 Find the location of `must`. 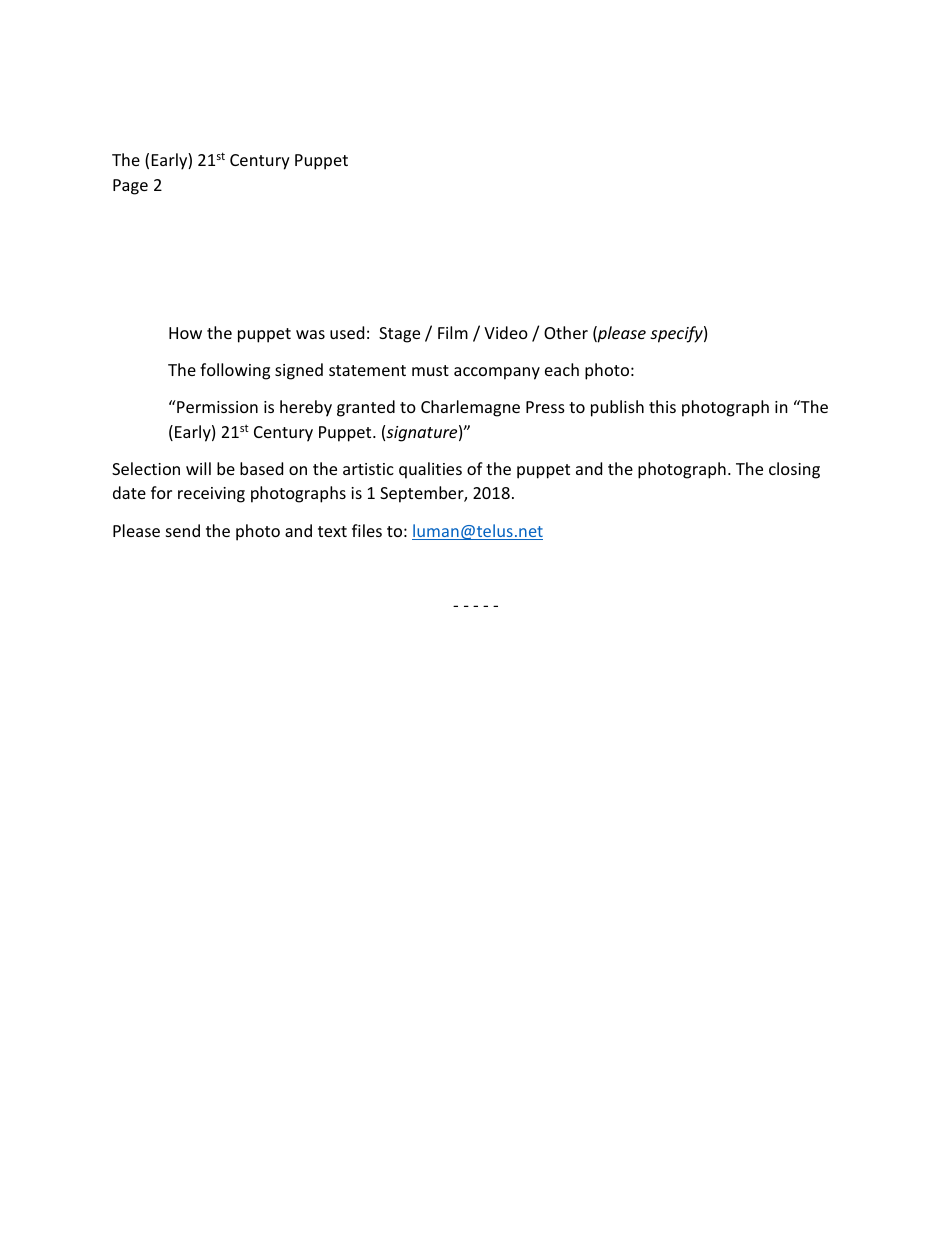

must is located at coordinates (430, 370).
